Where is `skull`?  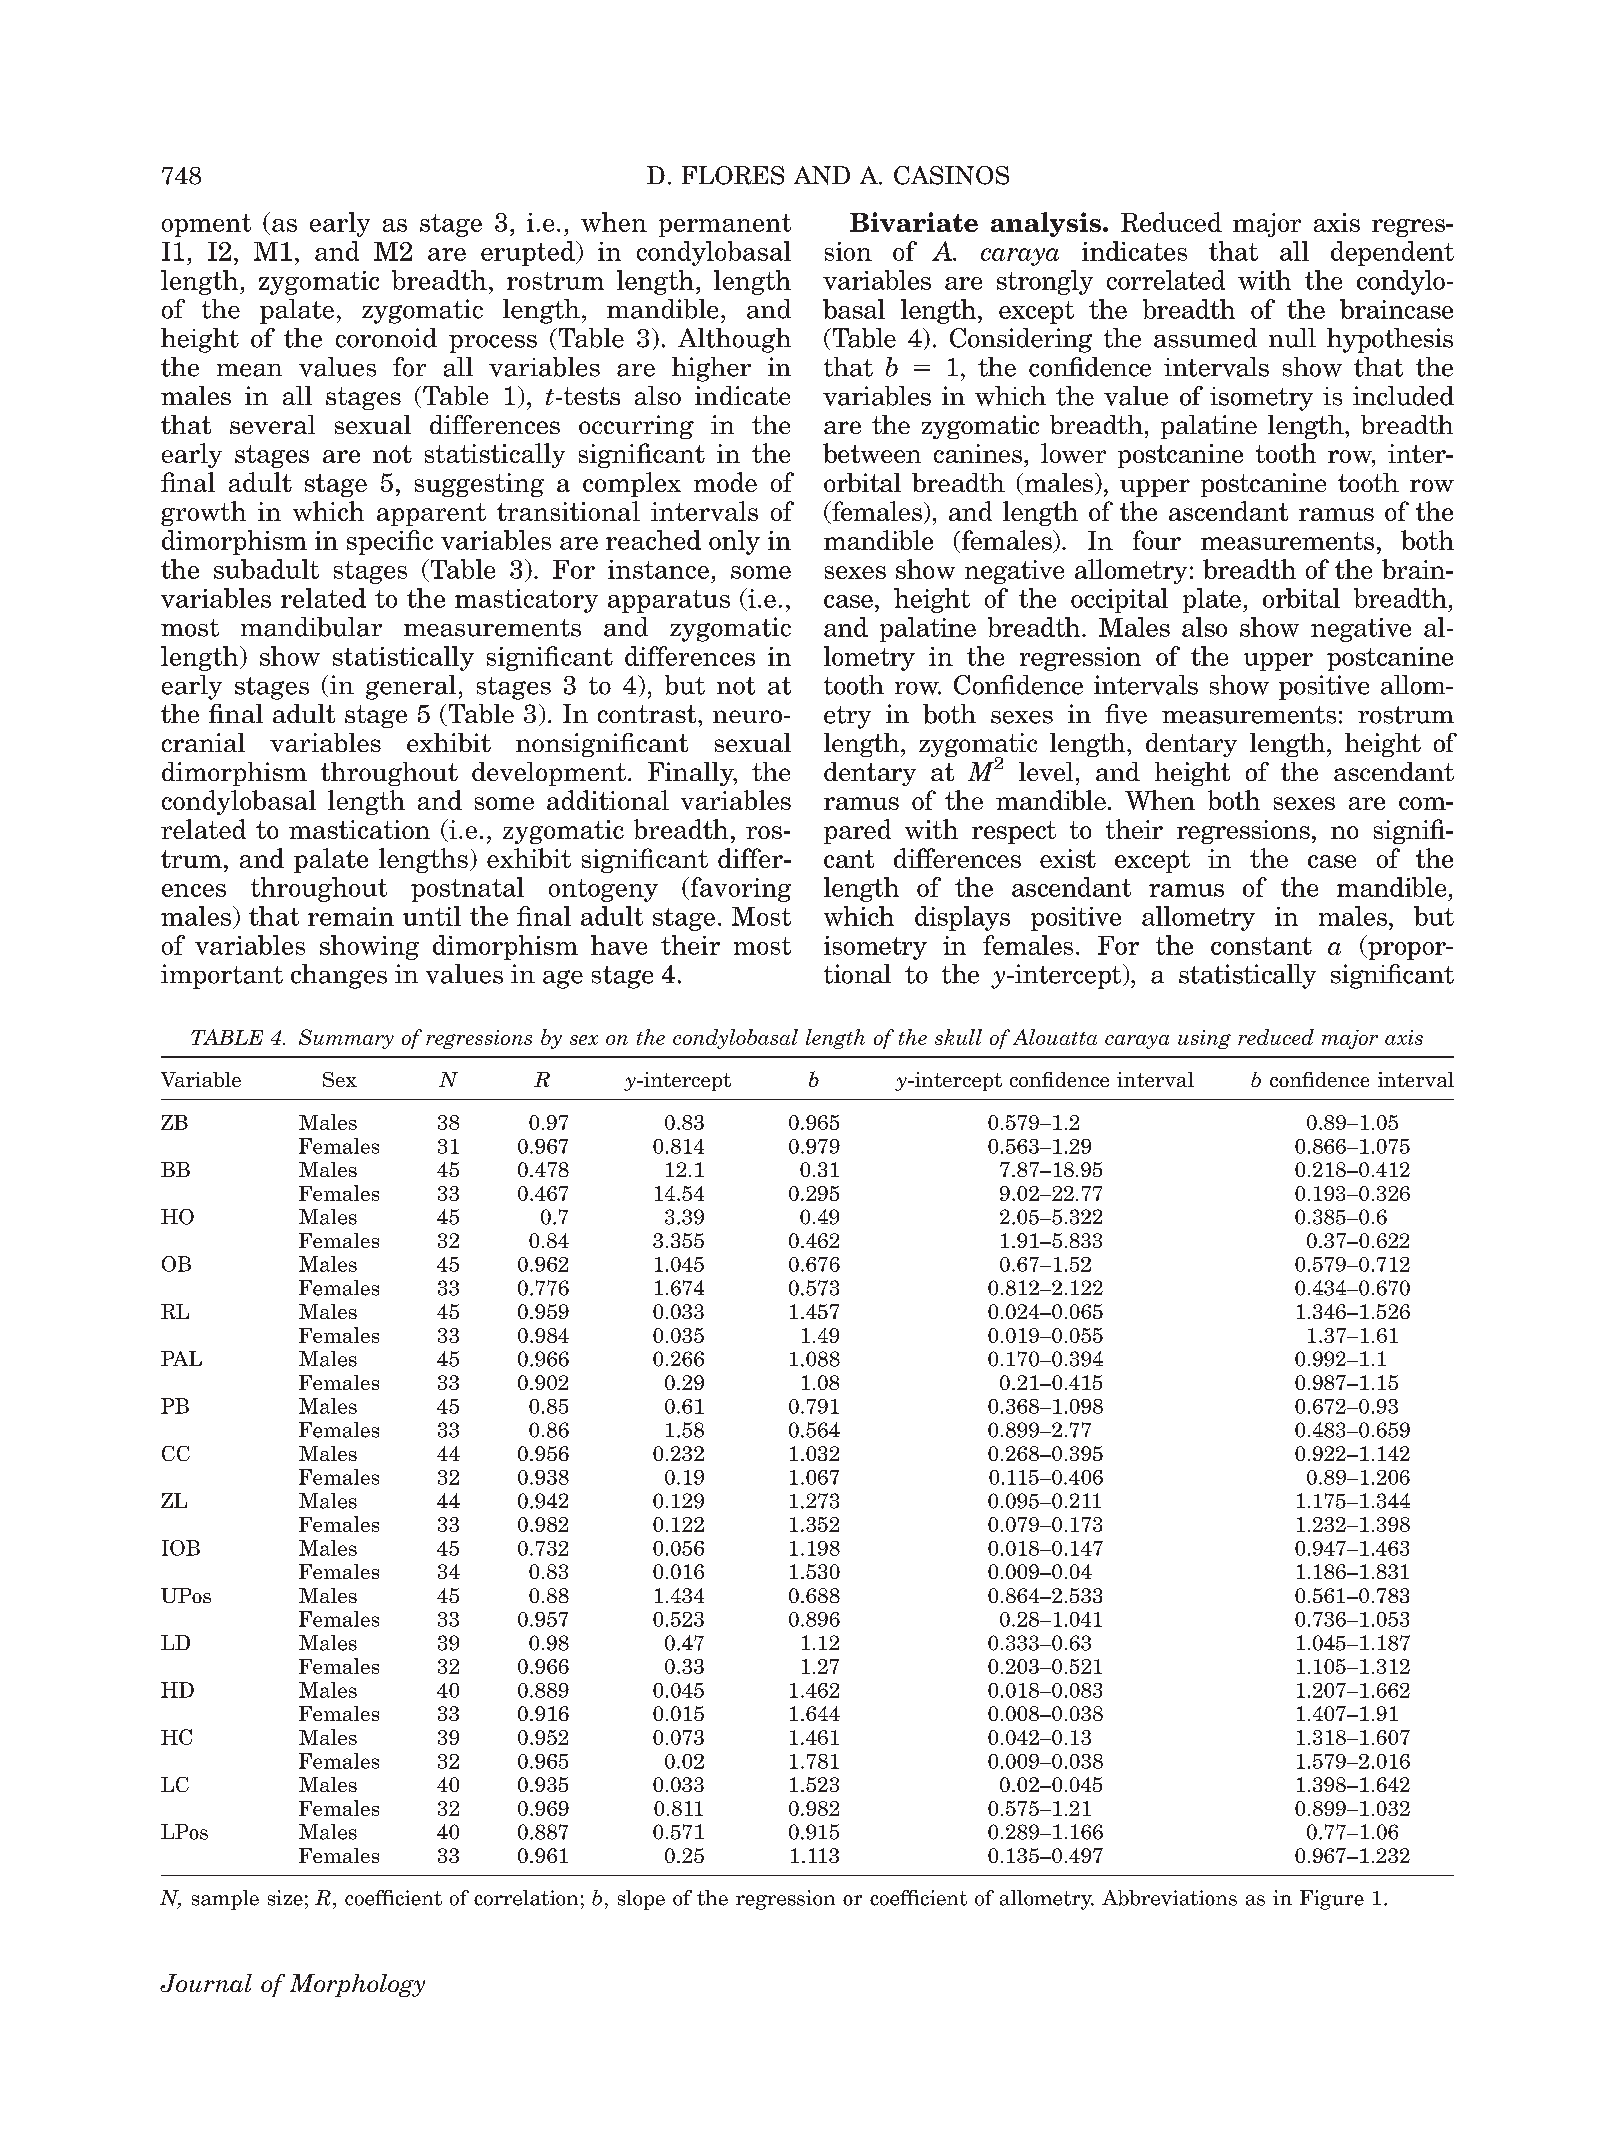
skull is located at coordinates (958, 1037).
